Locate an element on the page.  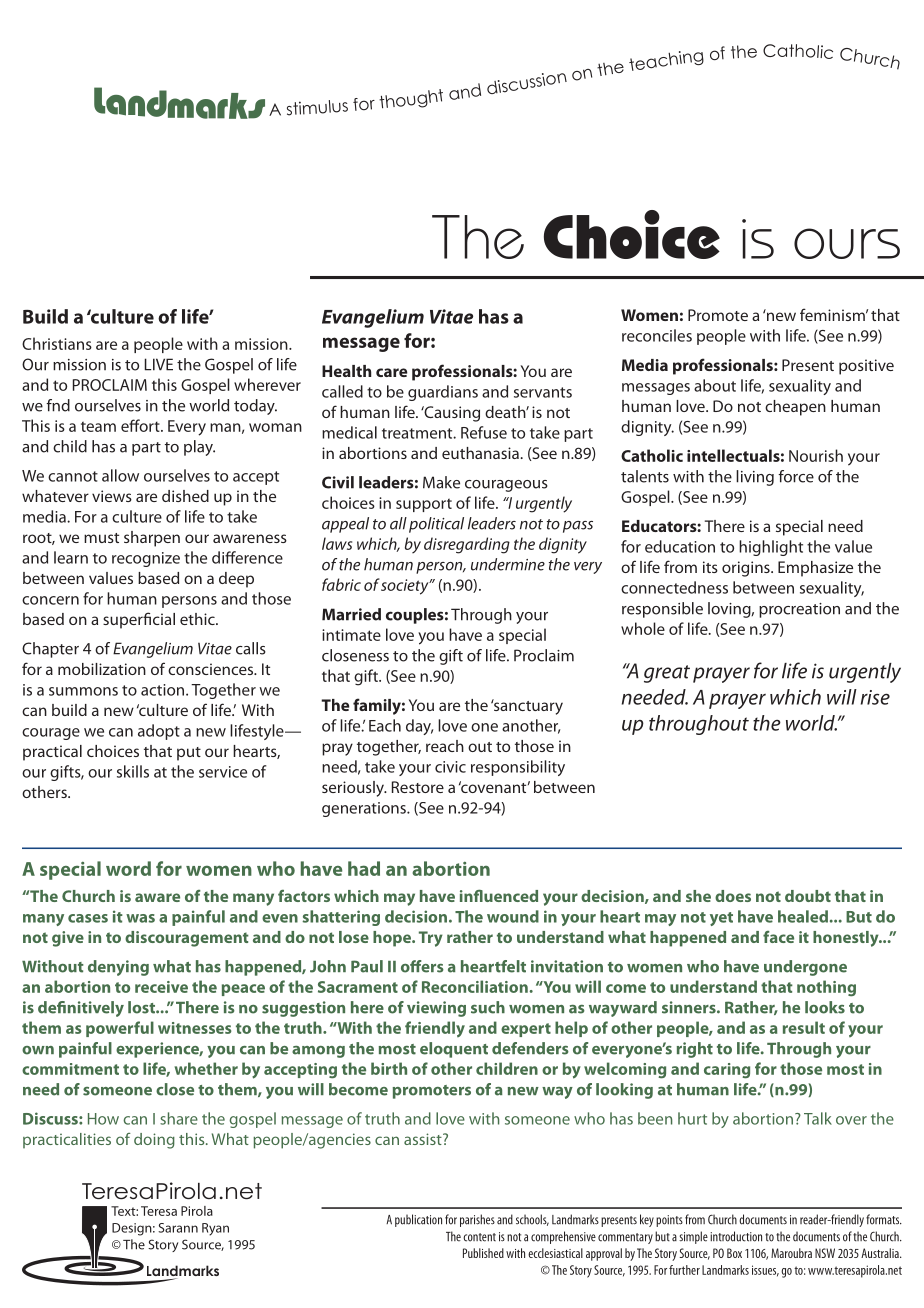
face is located at coordinates (778, 937).
